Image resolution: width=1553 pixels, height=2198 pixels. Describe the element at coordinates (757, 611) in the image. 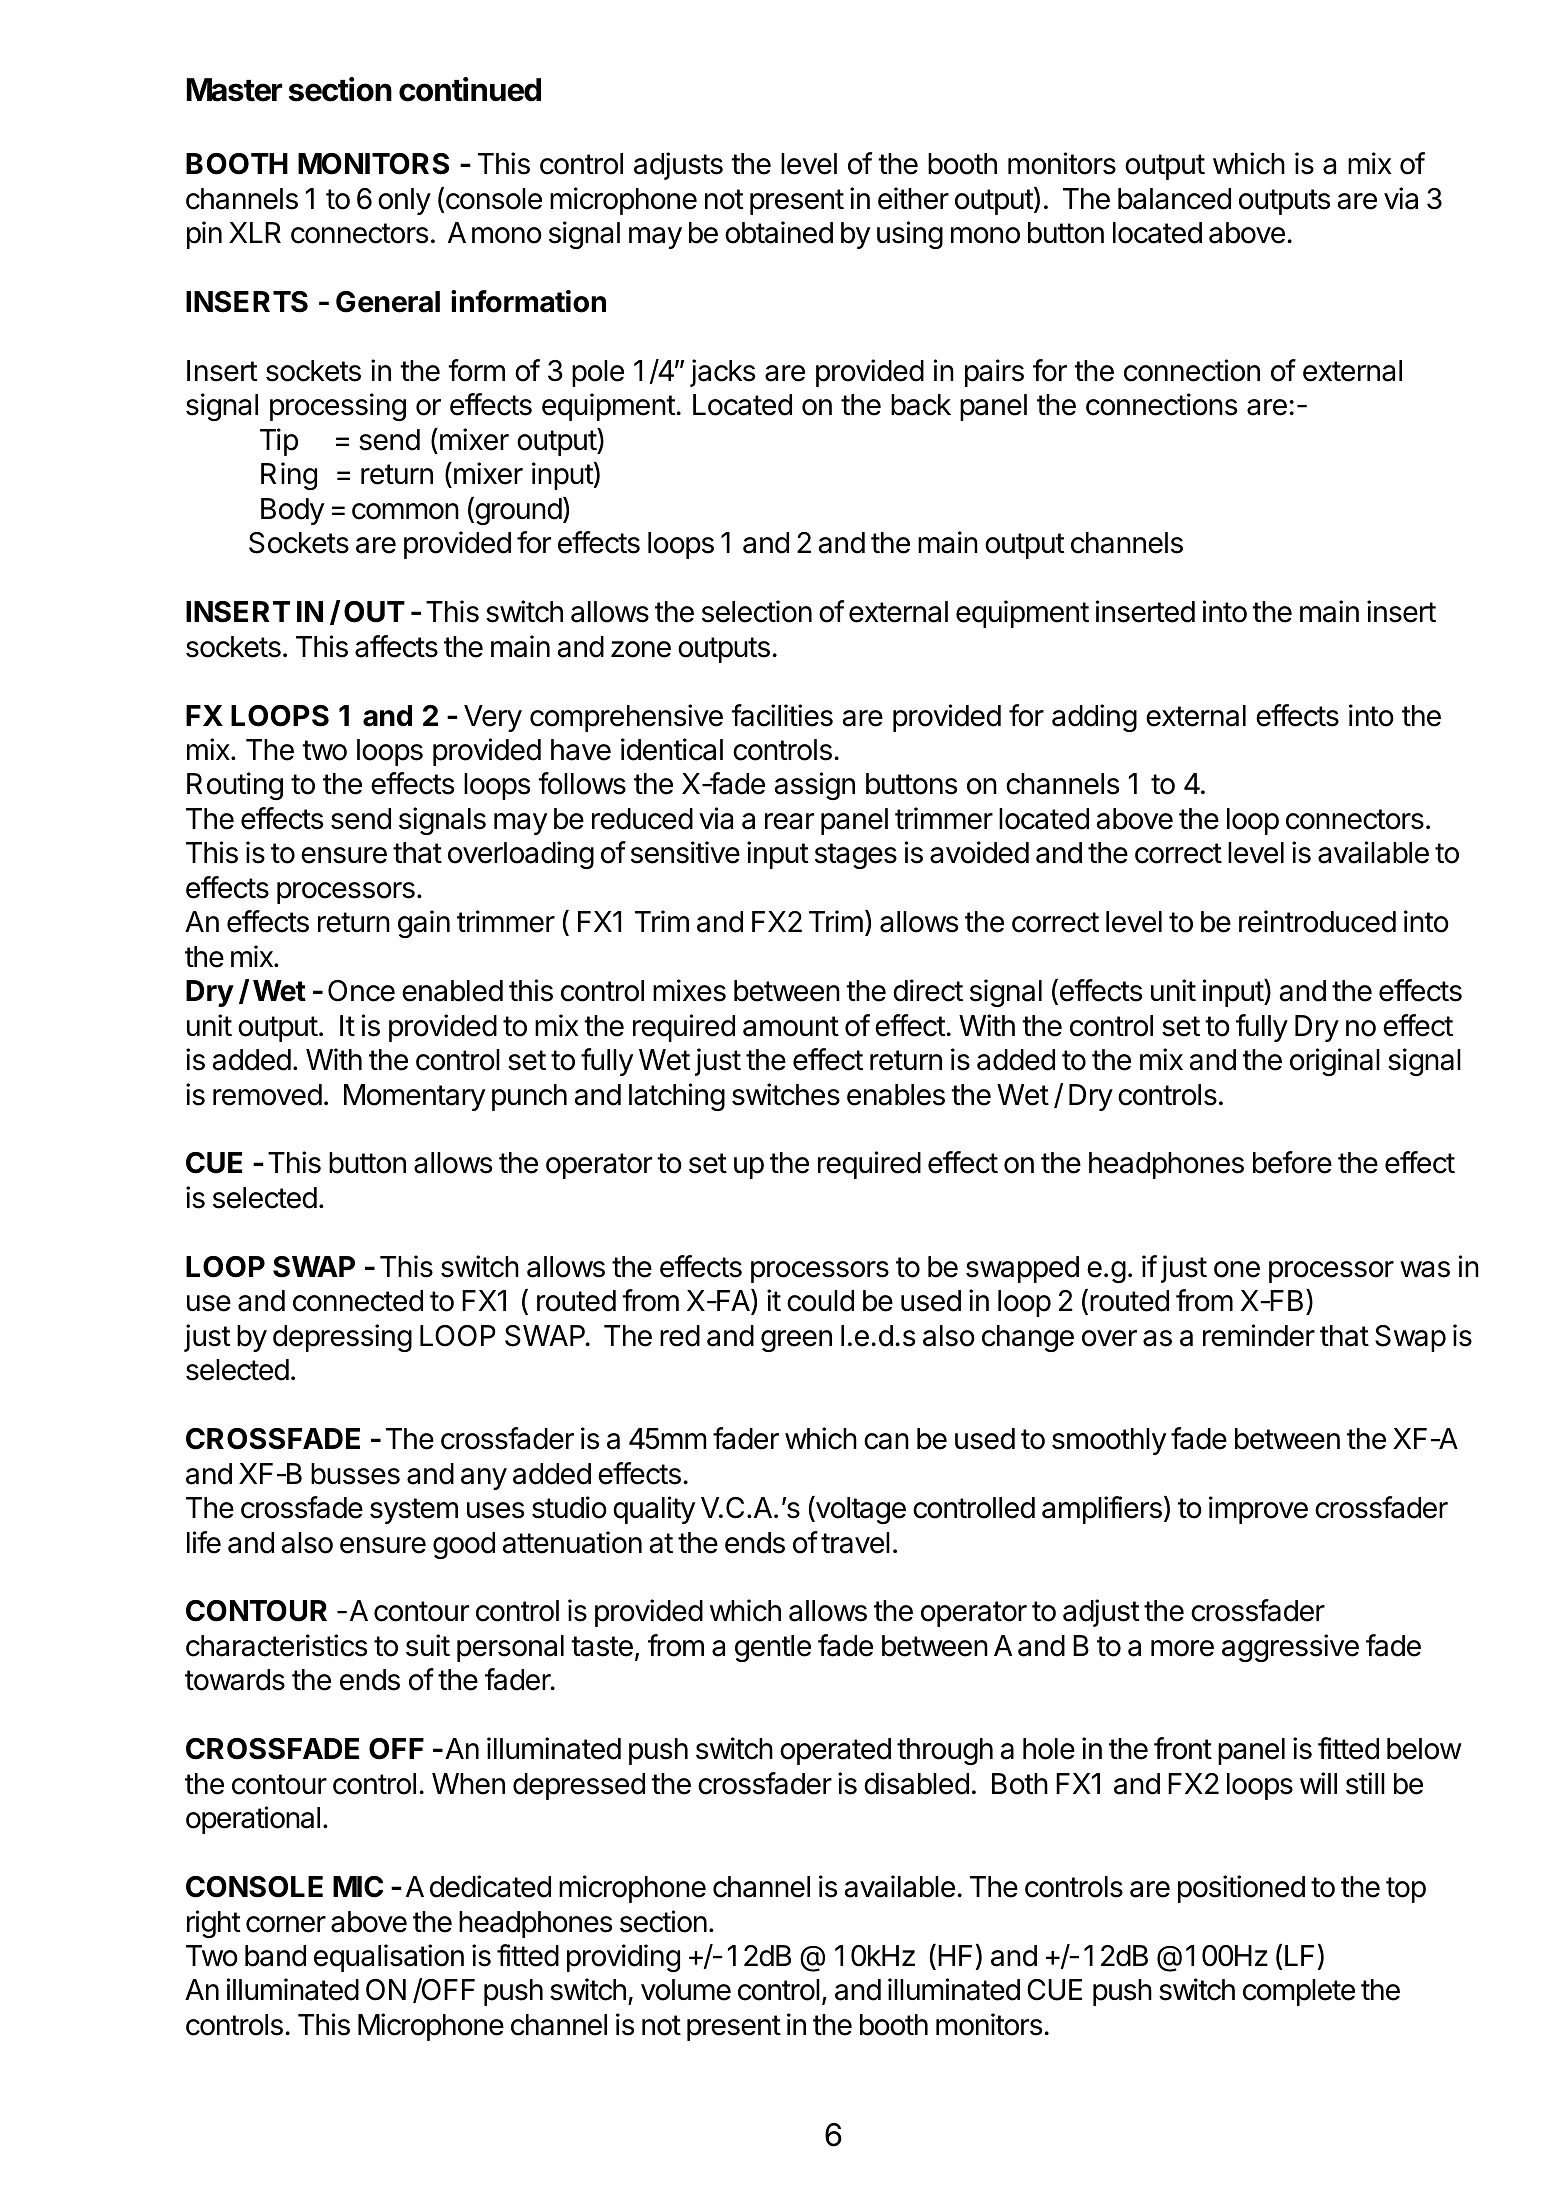

I see `selection` at that location.
